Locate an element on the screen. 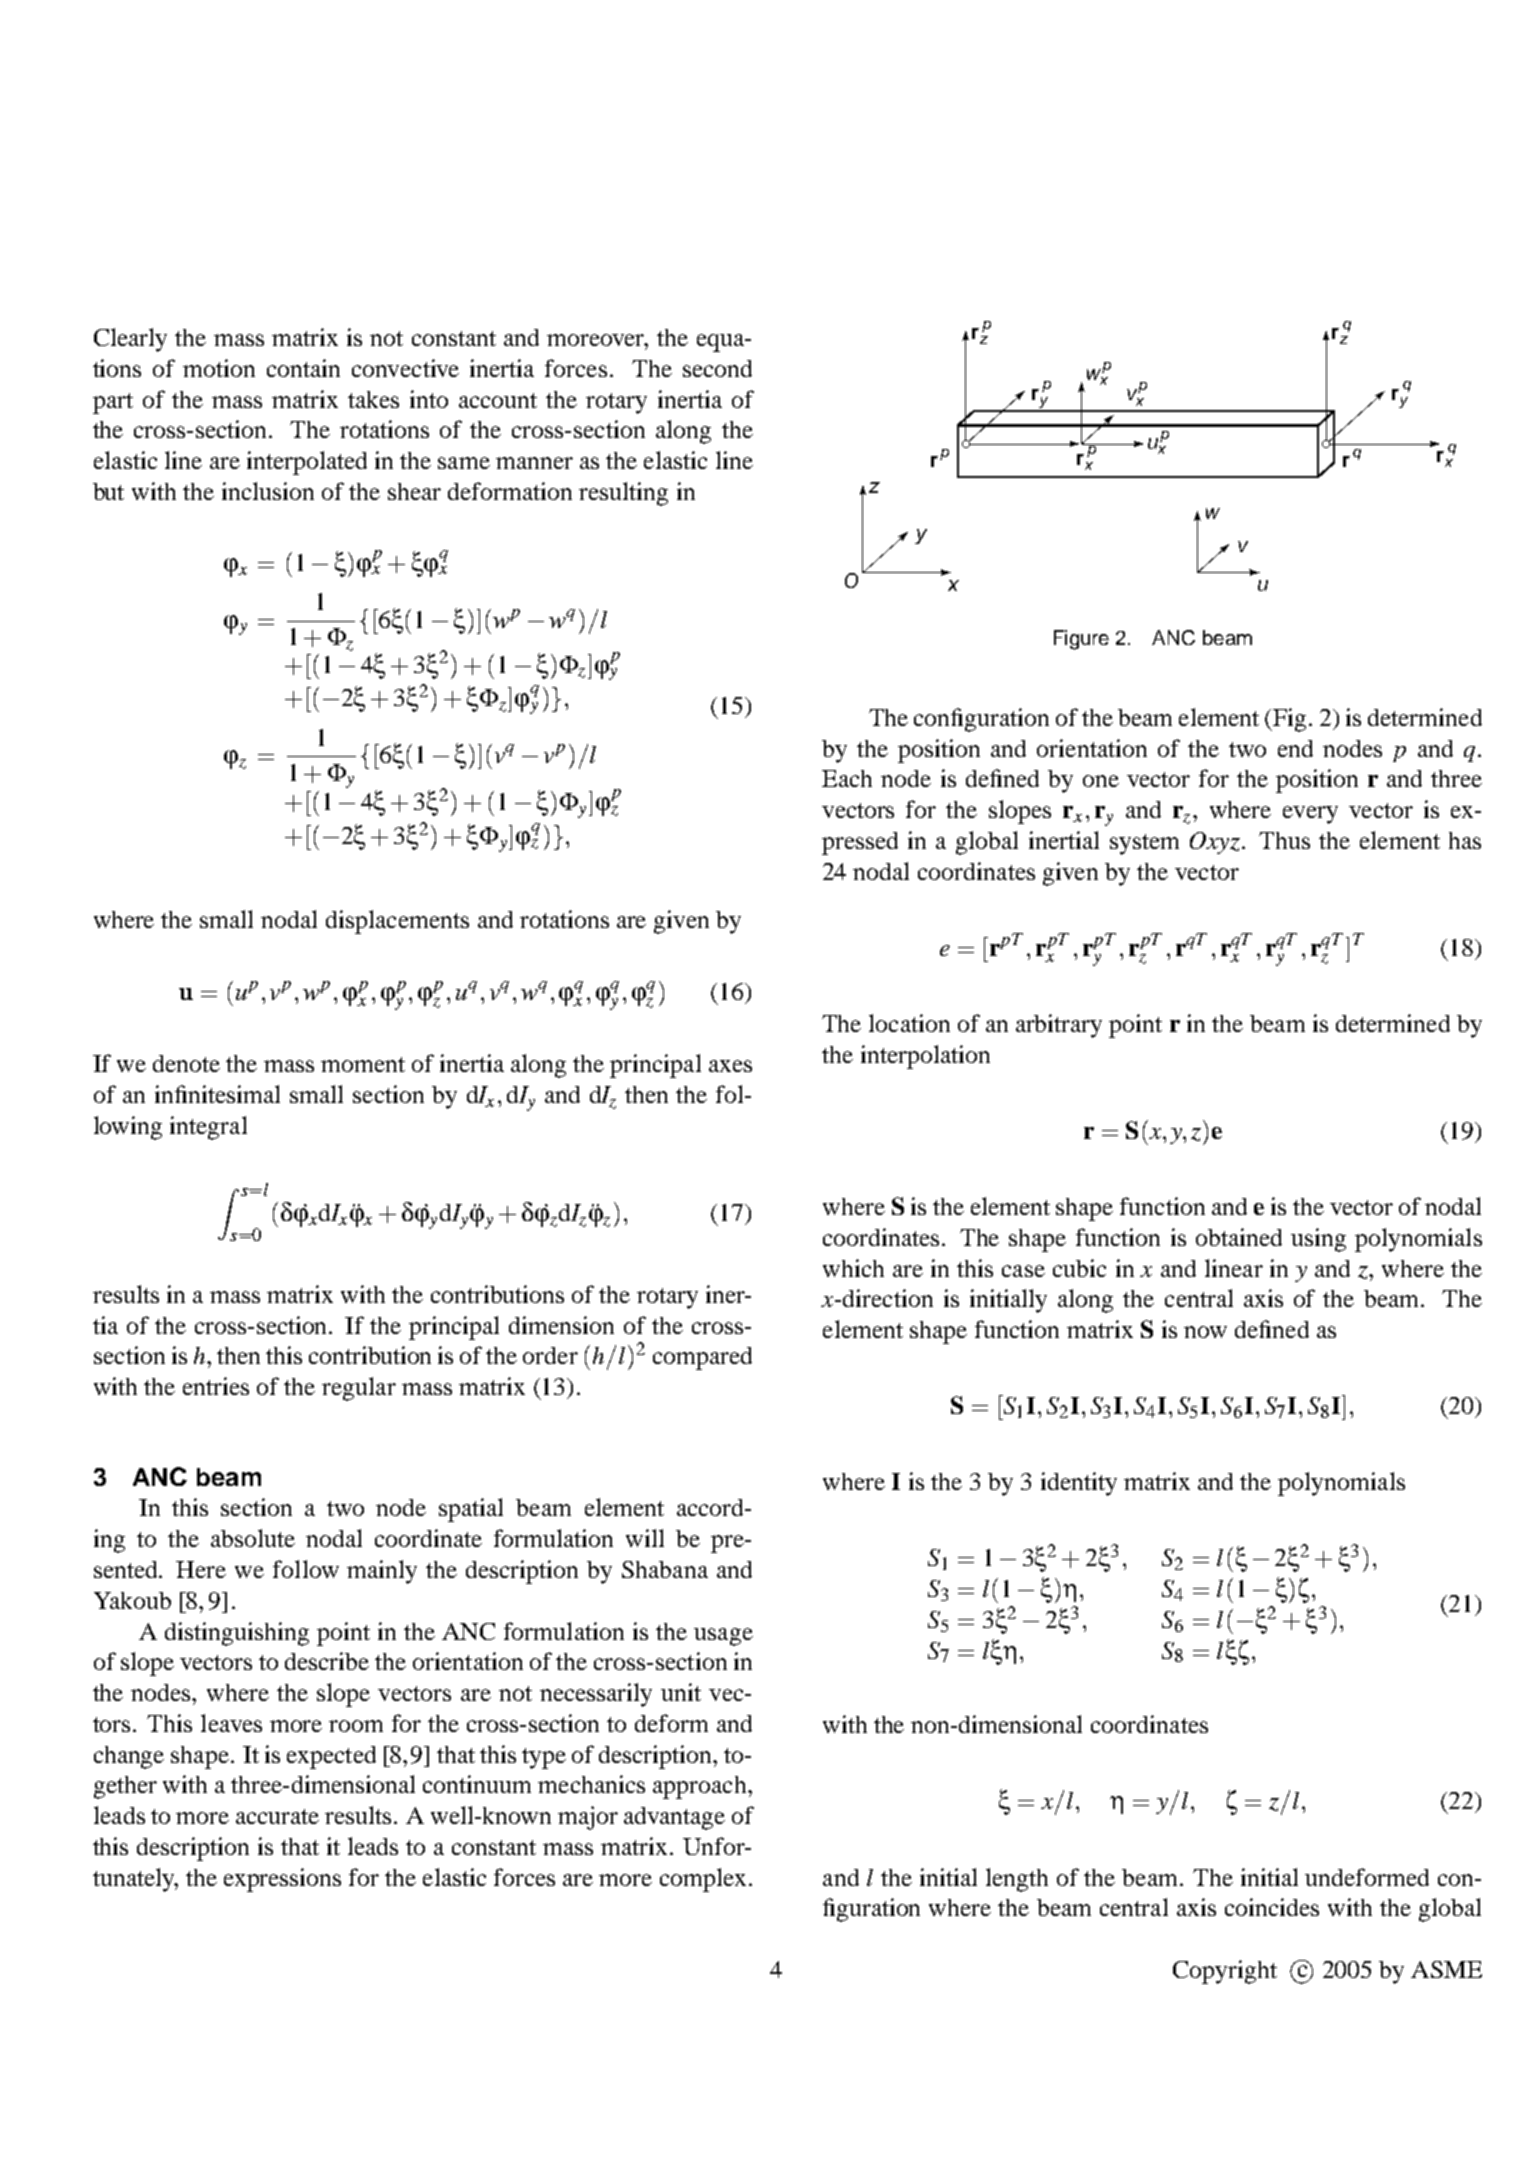 The width and height of the screenshot is (1531, 2167). coincides is located at coordinates (1272, 1907).
